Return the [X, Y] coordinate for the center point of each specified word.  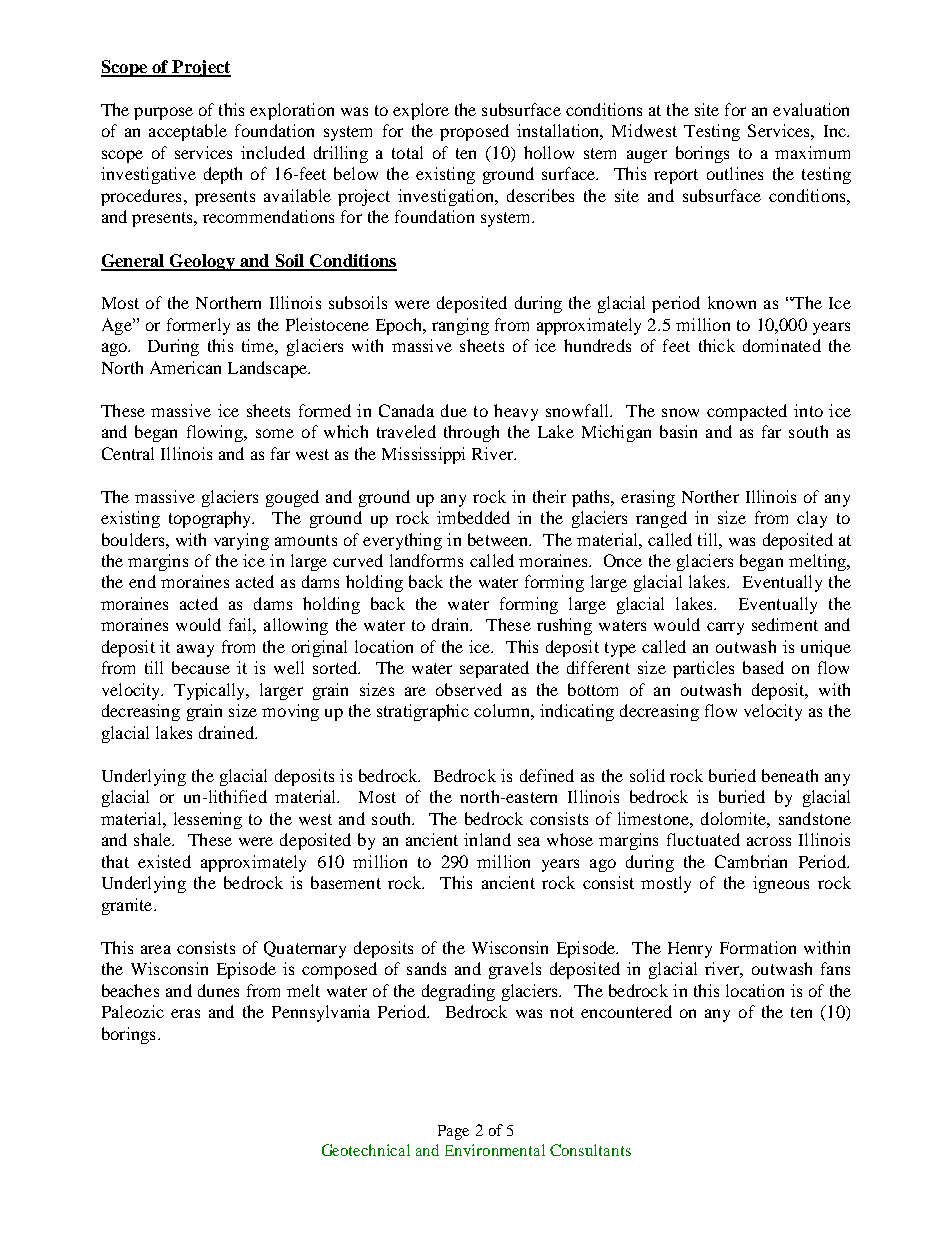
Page [453, 1132]
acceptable [188, 132]
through [471, 433]
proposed [474, 132]
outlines [735, 173]
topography [211, 519]
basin [678, 431]
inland [487, 839]
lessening [208, 820]
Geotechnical [366, 1150]
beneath [790, 775]
